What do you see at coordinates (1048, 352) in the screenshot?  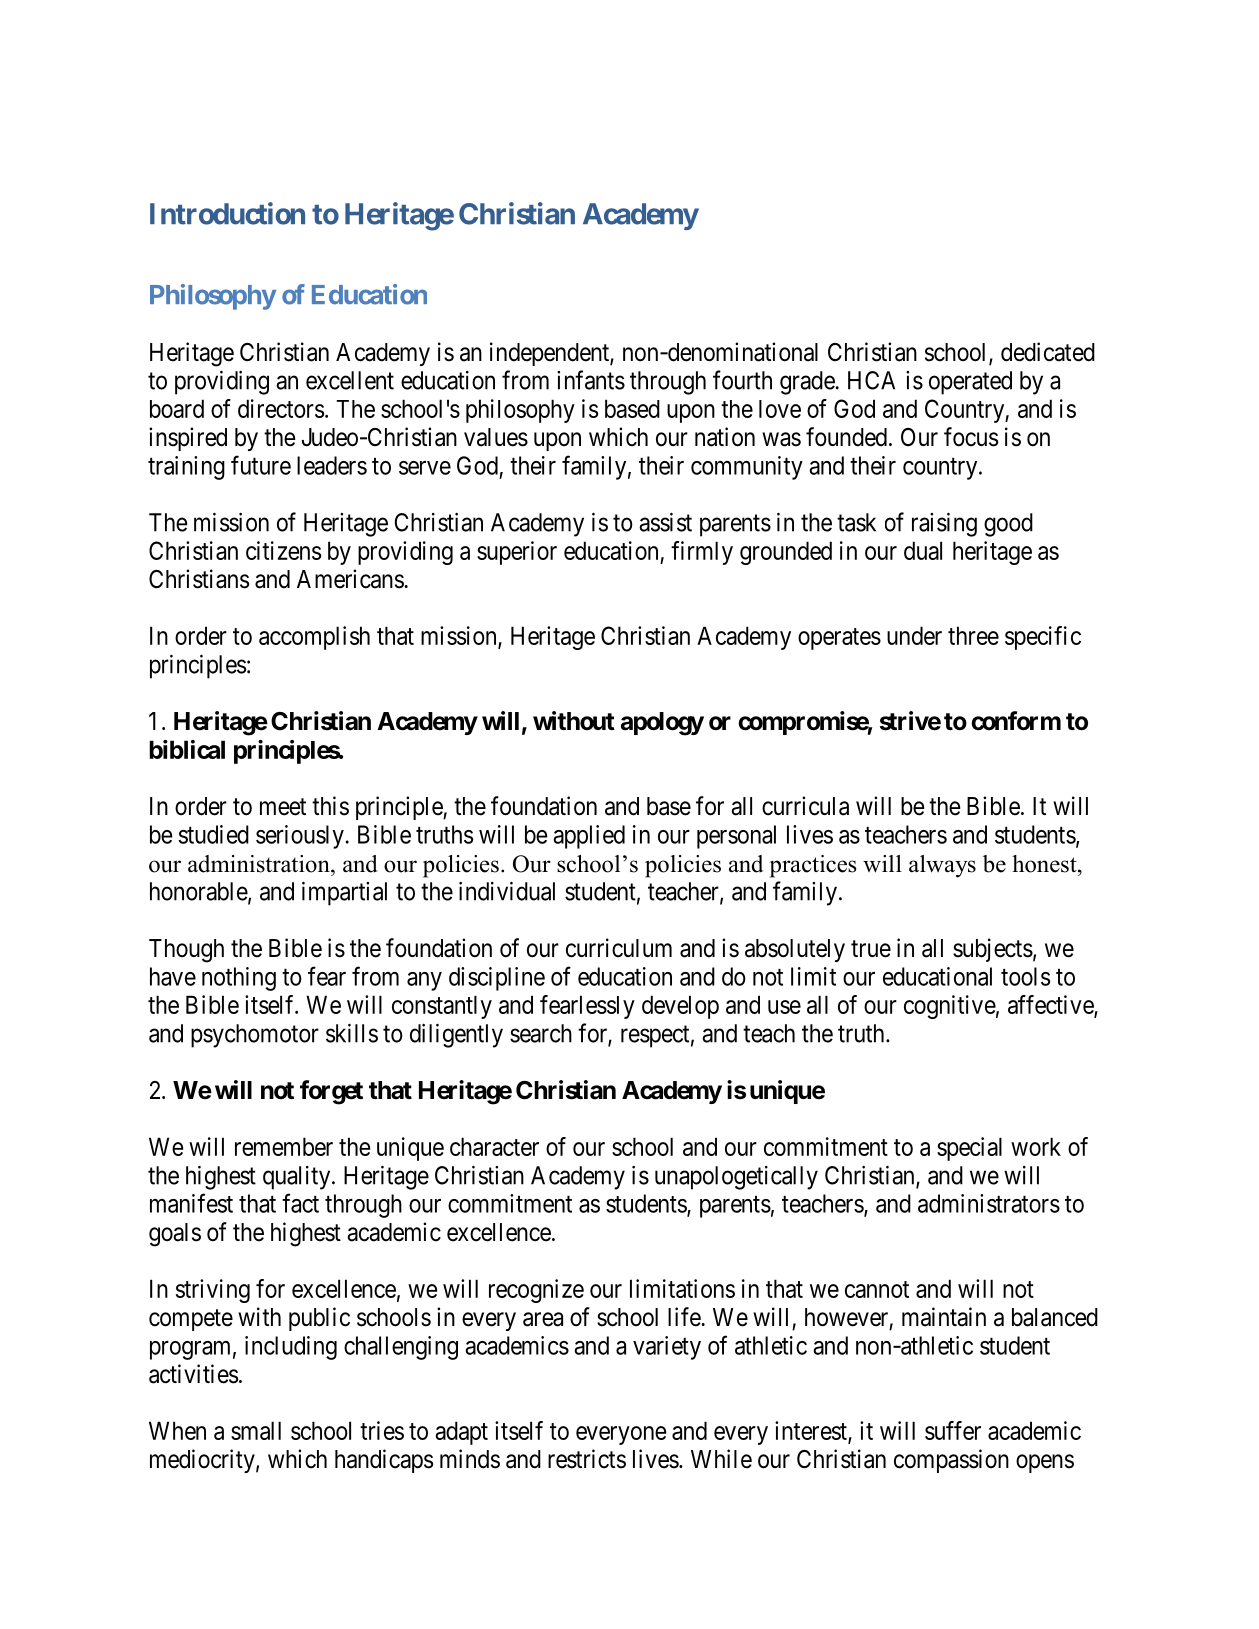 I see `dedicated` at bounding box center [1048, 352].
